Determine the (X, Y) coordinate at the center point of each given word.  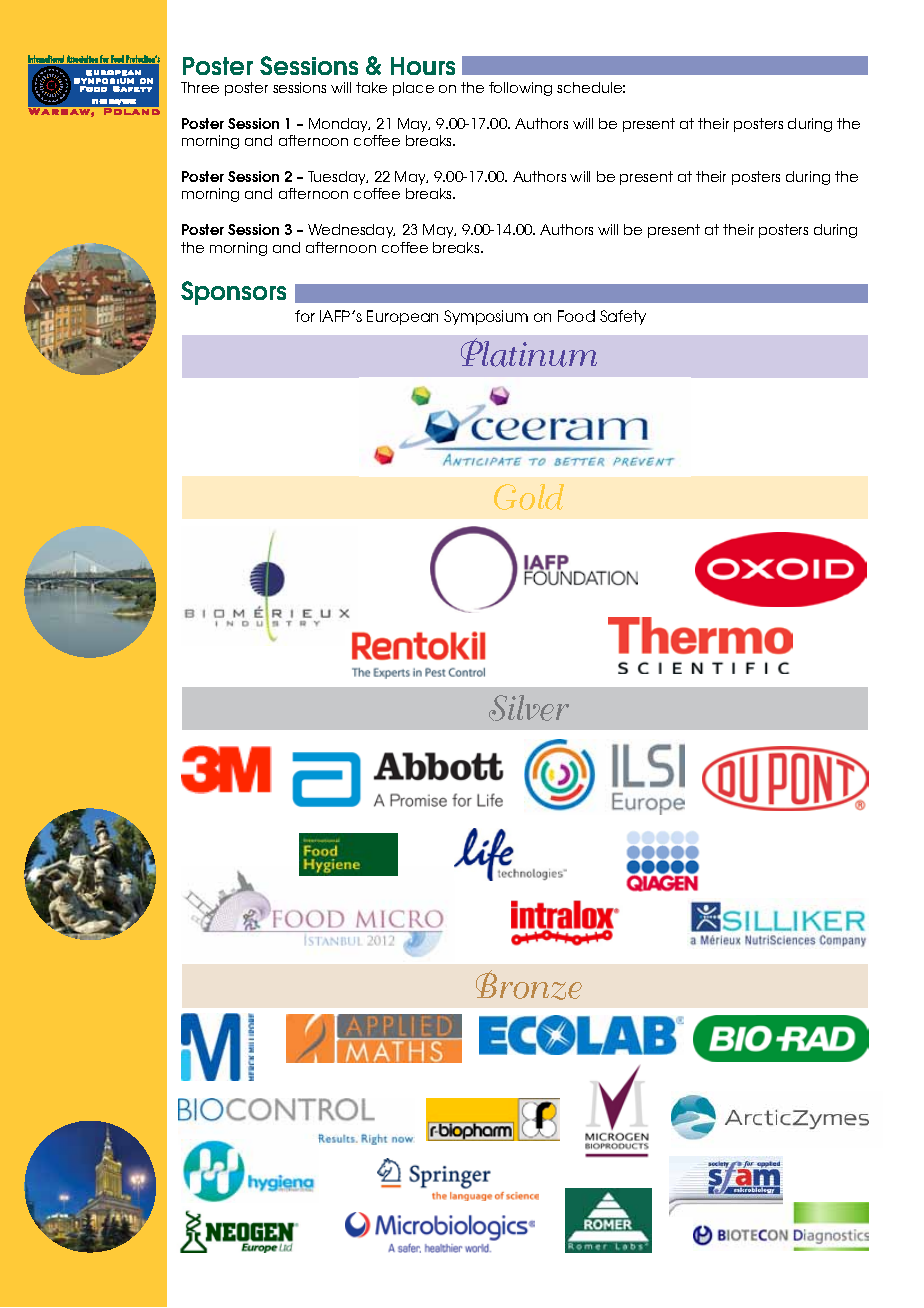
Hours (423, 66)
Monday (339, 125)
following (520, 89)
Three (200, 87)
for (305, 316)
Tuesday (338, 178)
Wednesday (351, 231)
